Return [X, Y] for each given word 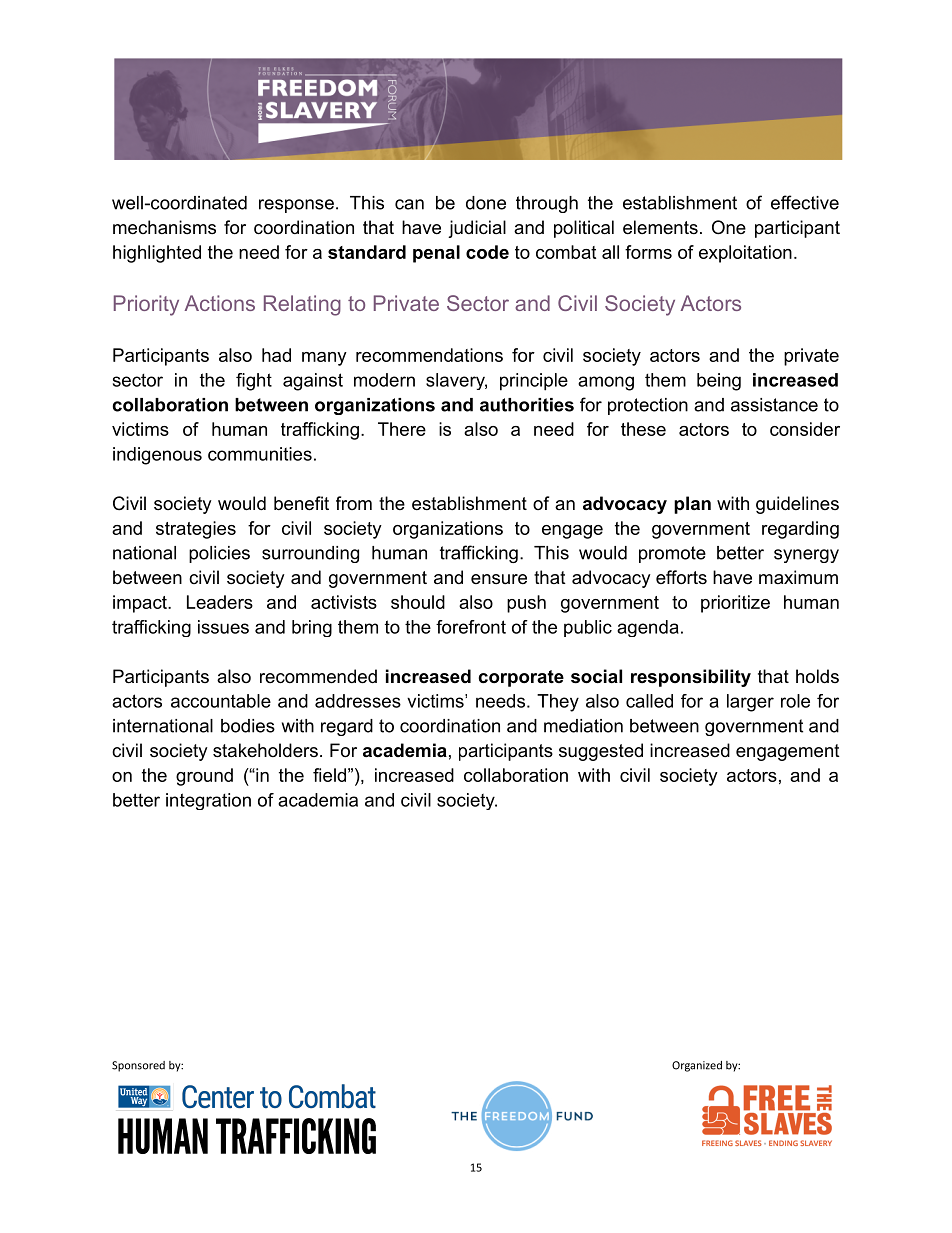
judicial [477, 229]
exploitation [745, 254]
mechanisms [164, 227]
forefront [471, 627]
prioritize [735, 604]
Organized [697, 1066]
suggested [601, 752]
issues [223, 627]
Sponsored [138, 1066]
